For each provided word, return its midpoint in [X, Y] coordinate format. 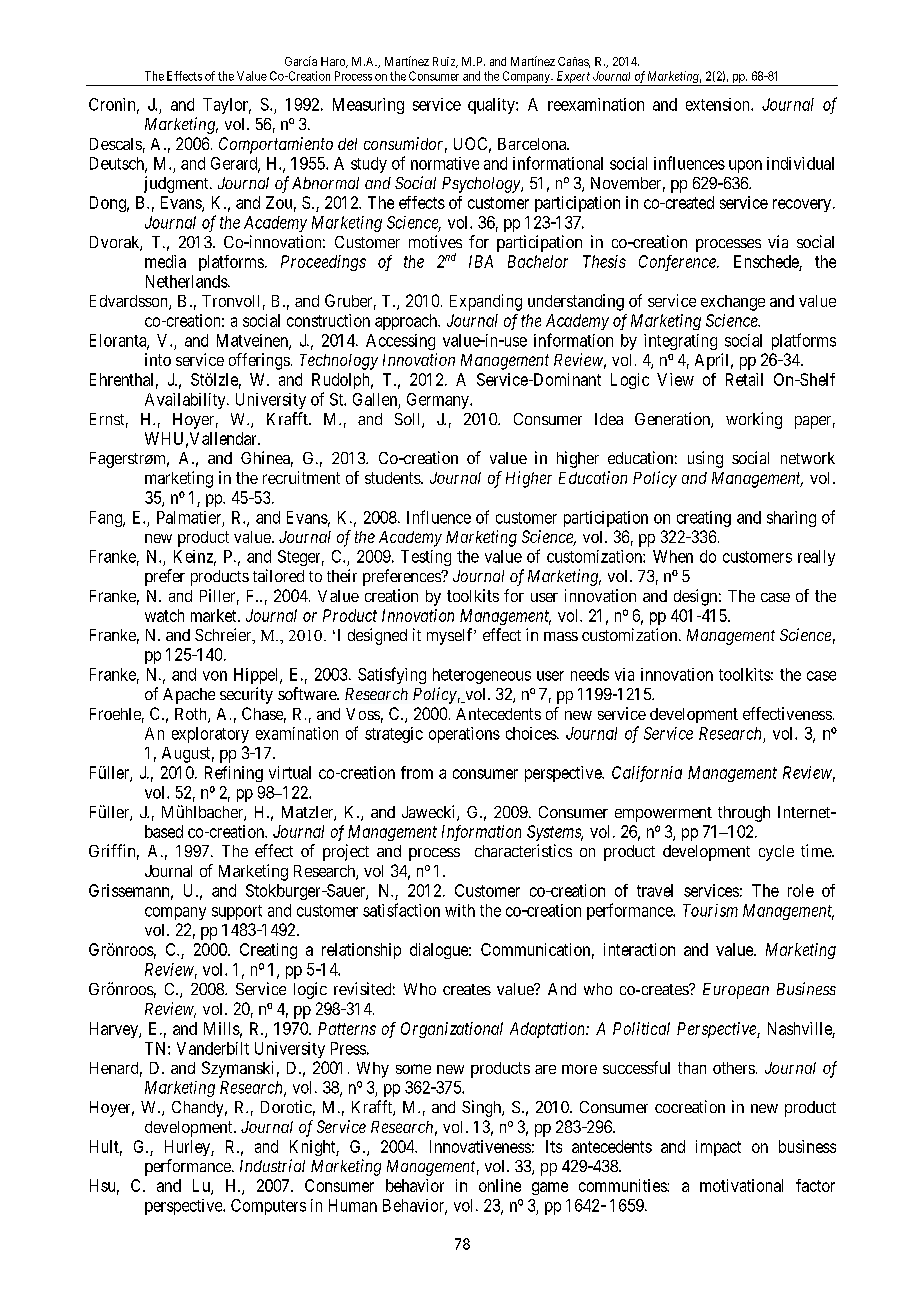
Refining [234, 774]
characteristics [523, 850]
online [500, 1185]
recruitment [301, 477]
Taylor [227, 106]
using [705, 459]
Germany [439, 401]
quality [492, 106]
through [744, 814]
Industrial [272, 1165]
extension [719, 104]
